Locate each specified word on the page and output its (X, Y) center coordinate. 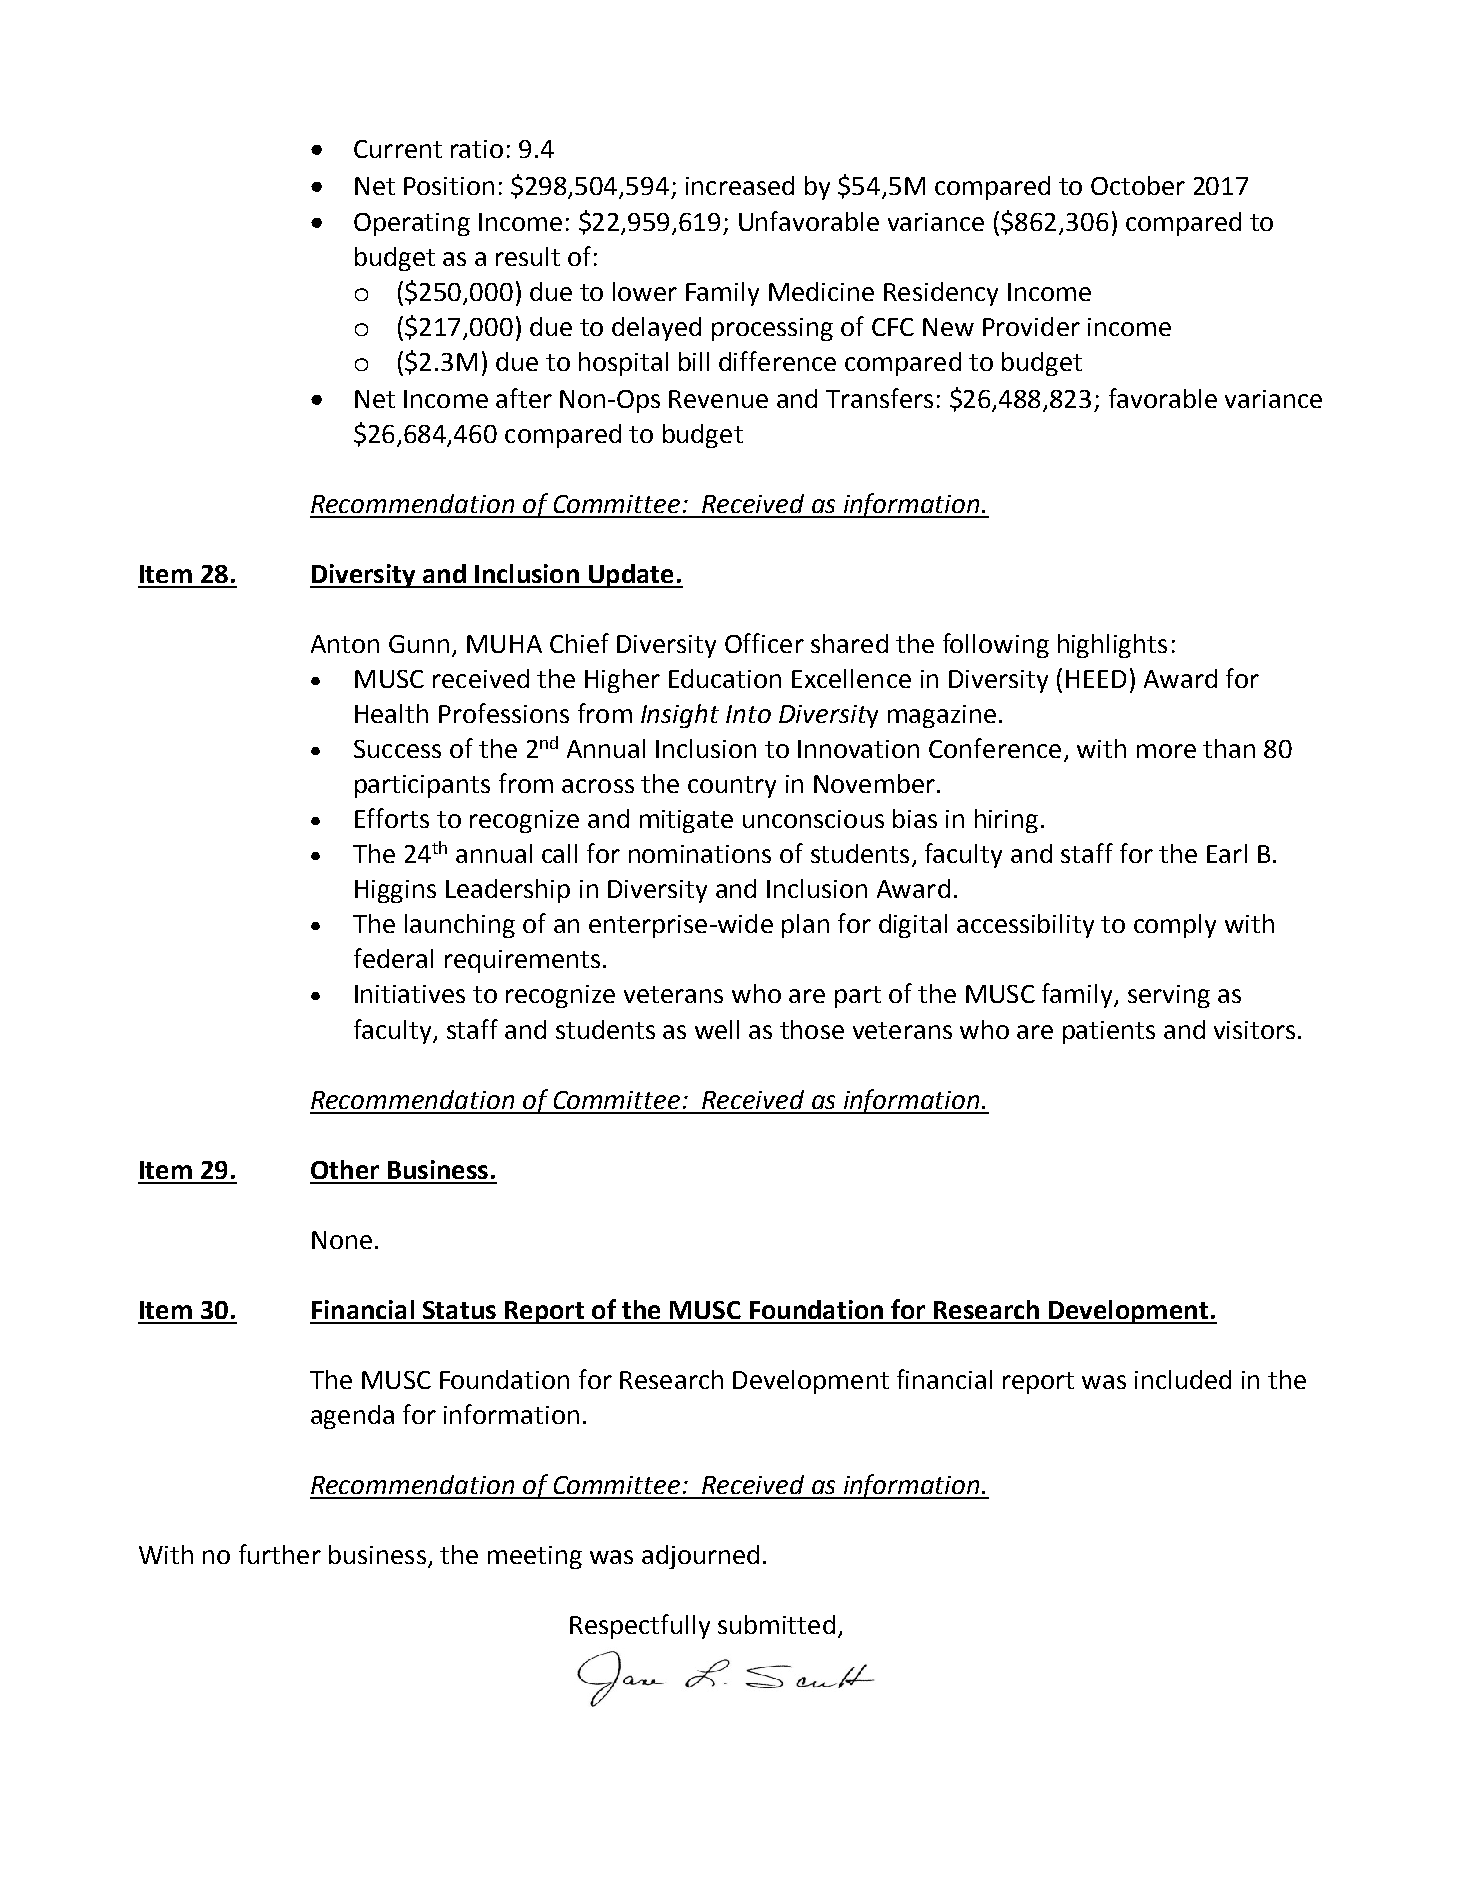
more (1166, 751)
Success (397, 749)
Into (748, 714)
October (1138, 185)
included (1183, 1379)
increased (740, 185)
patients (1109, 1032)
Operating (412, 224)
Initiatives (410, 994)
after (524, 398)
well (717, 1029)
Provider (1031, 326)
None (342, 1240)
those (812, 1029)
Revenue (718, 399)
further (280, 1554)
